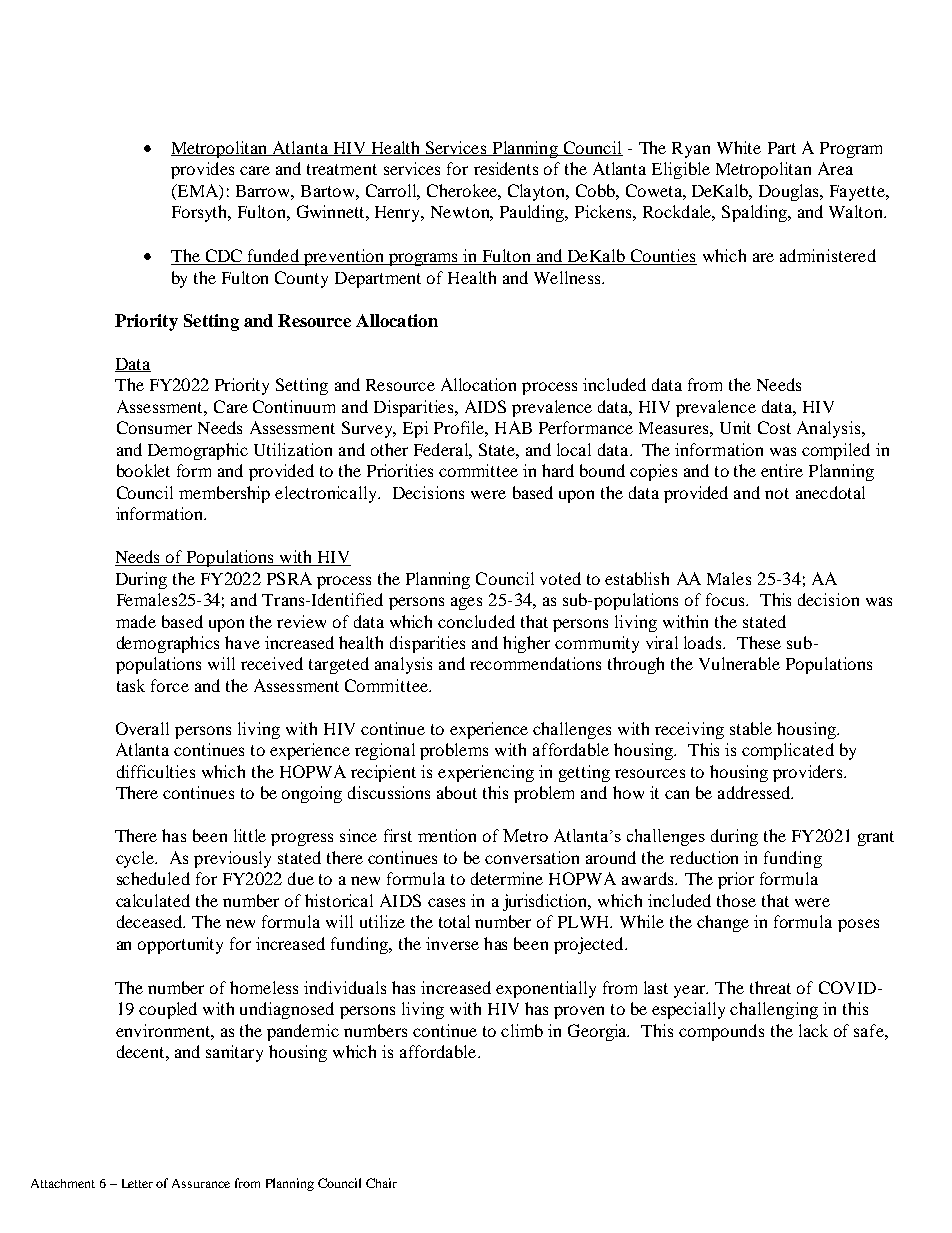 The width and height of the screenshot is (952, 1233). What do you see at coordinates (506, 168) in the screenshot?
I see `residents` at bounding box center [506, 168].
